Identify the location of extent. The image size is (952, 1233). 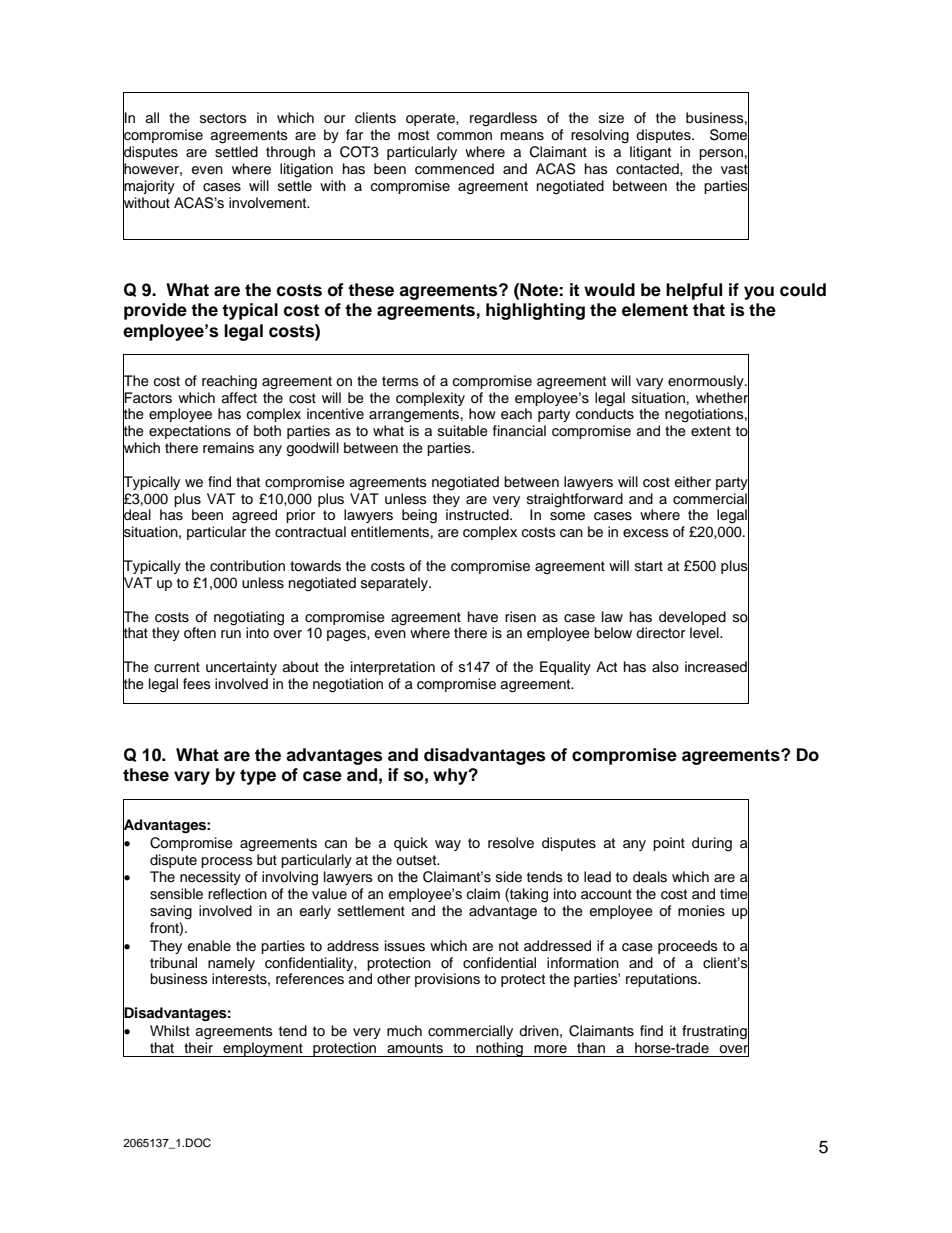
(711, 431).
